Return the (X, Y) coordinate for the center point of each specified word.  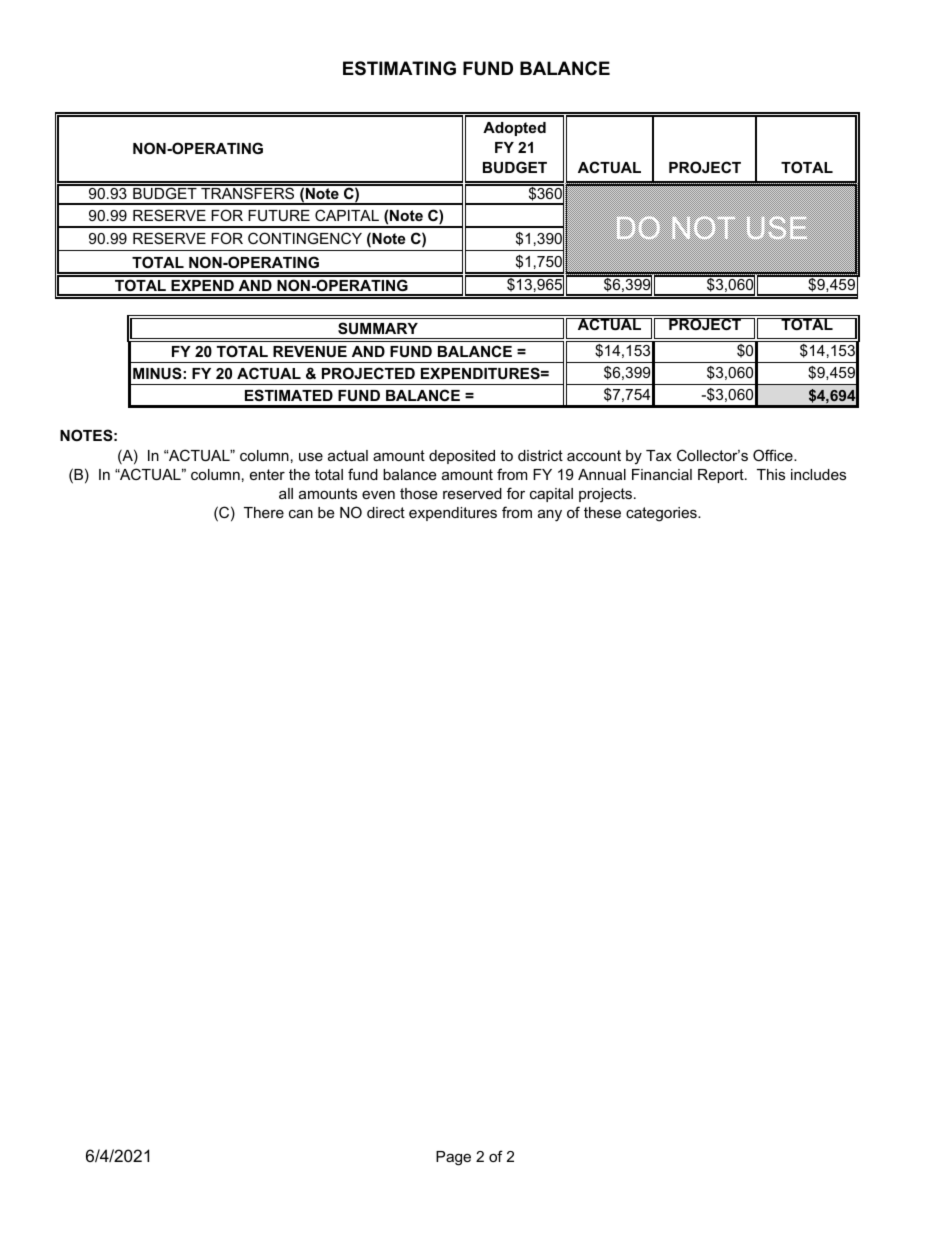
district (540, 455)
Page (453, 1158)
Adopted (514, 129)
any (550, 515)
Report (722, 476)
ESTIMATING (399, 68)
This (771, 474)
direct (386, 512)
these (602, 512)
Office (774, 455)
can (301, 513)
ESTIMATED (289, 395)
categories (662, 514)
